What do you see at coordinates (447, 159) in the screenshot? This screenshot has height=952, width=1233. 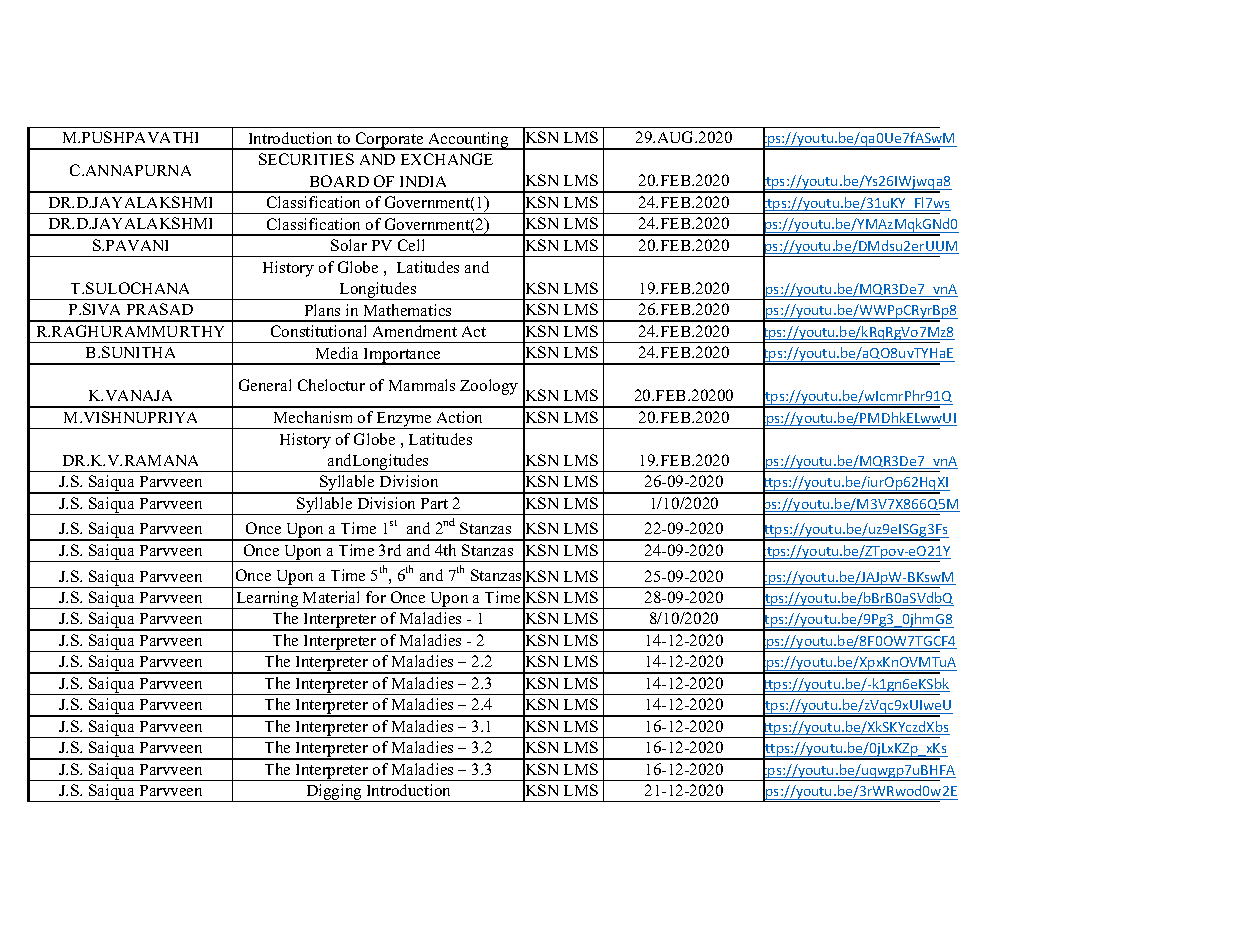 I see `EXCHANGE` at bounding box center [447, 159].
